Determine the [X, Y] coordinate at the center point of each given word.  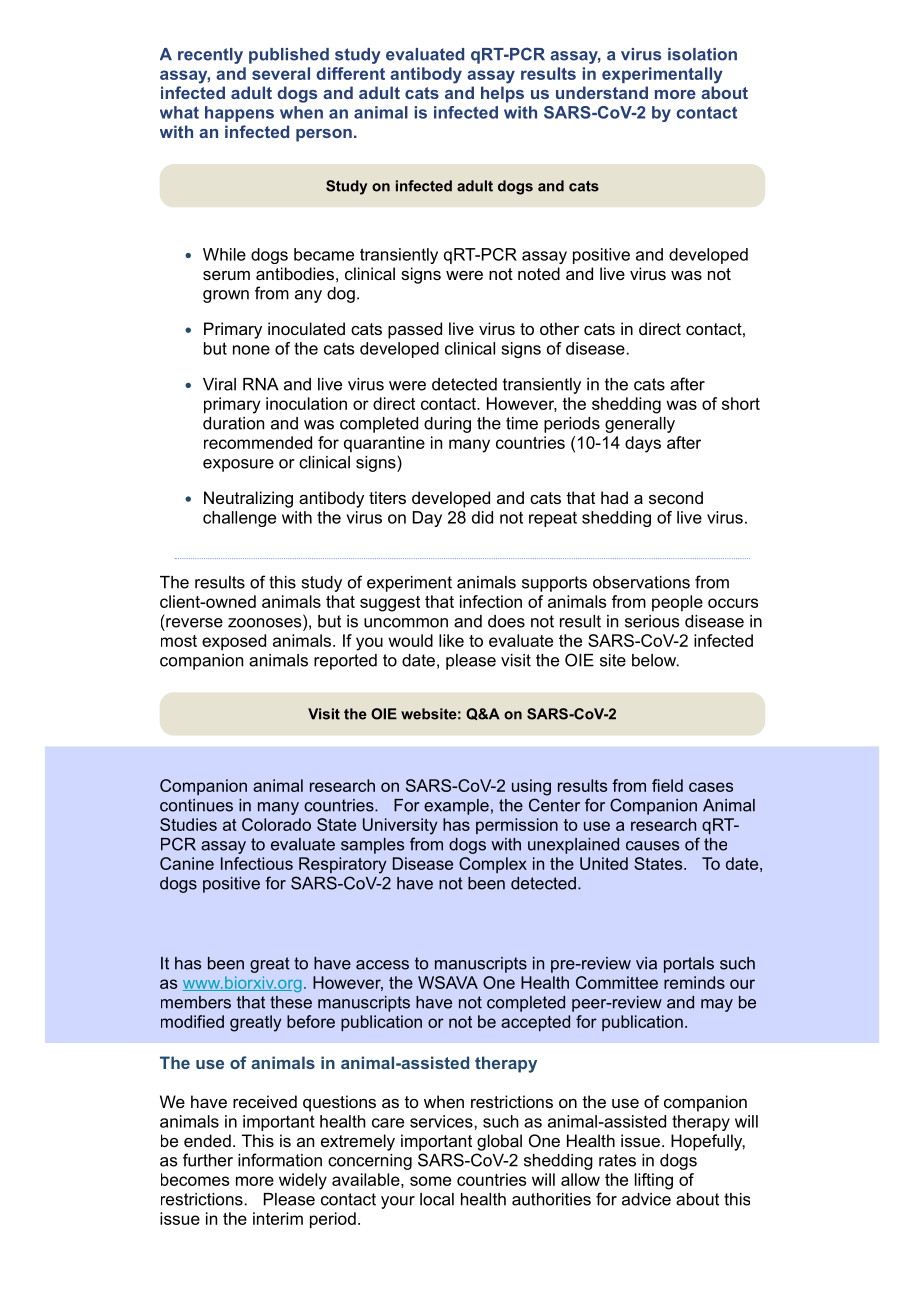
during [447, 425]
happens [239, 114]
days [643, 444]
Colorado [276, 824]
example [456, 807]
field [667, 785]
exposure [238, 465]
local [437, 1199]
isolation [702, 54]
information [280, 1160]
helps [502, 94]
